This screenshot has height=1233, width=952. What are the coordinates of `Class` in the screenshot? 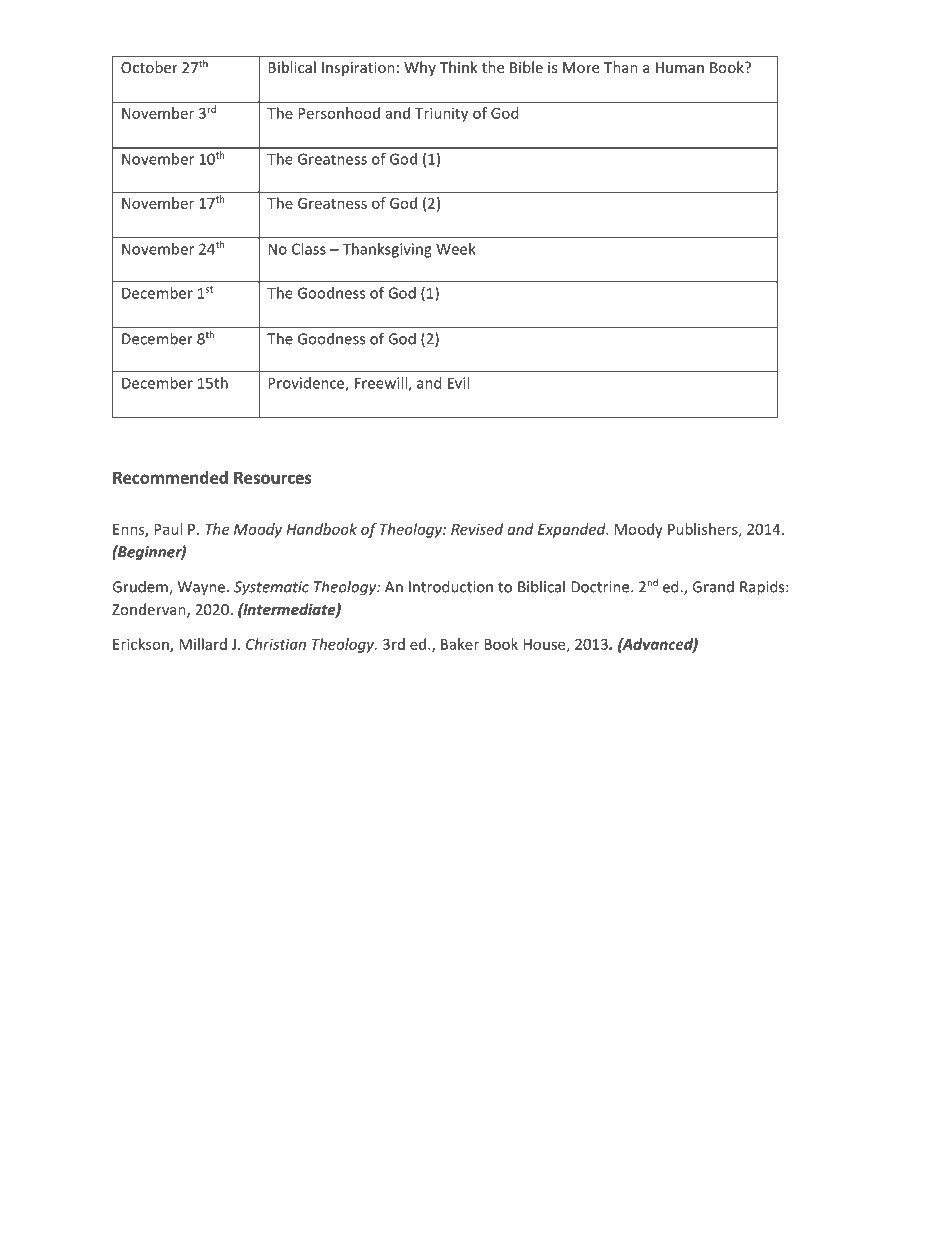 It's located at (309, 249).
